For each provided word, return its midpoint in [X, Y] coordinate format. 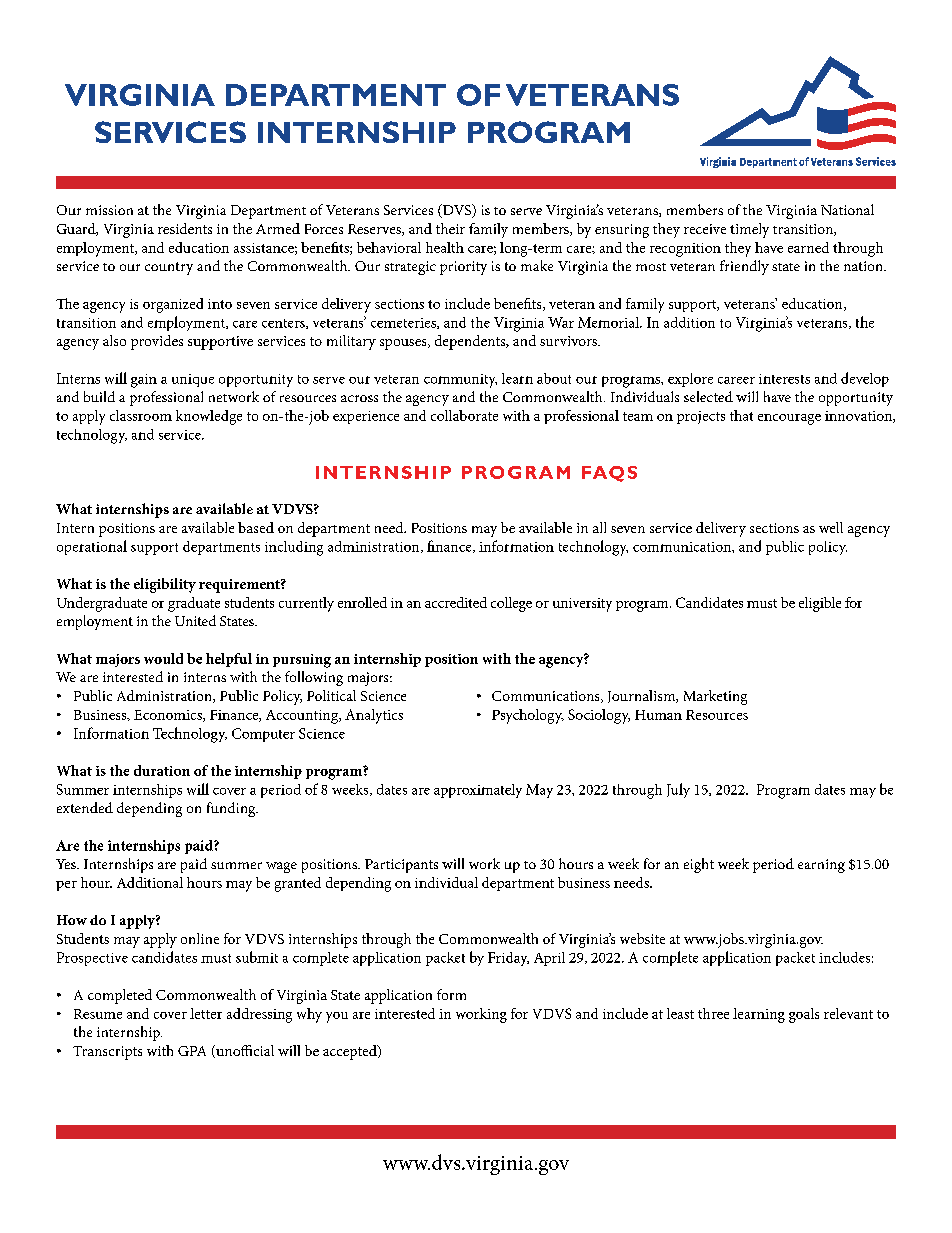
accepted [351, 1052]
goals [804, 1015]
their [450, 228]
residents [185, 228]
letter [206, 1013]
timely [749, 230]
